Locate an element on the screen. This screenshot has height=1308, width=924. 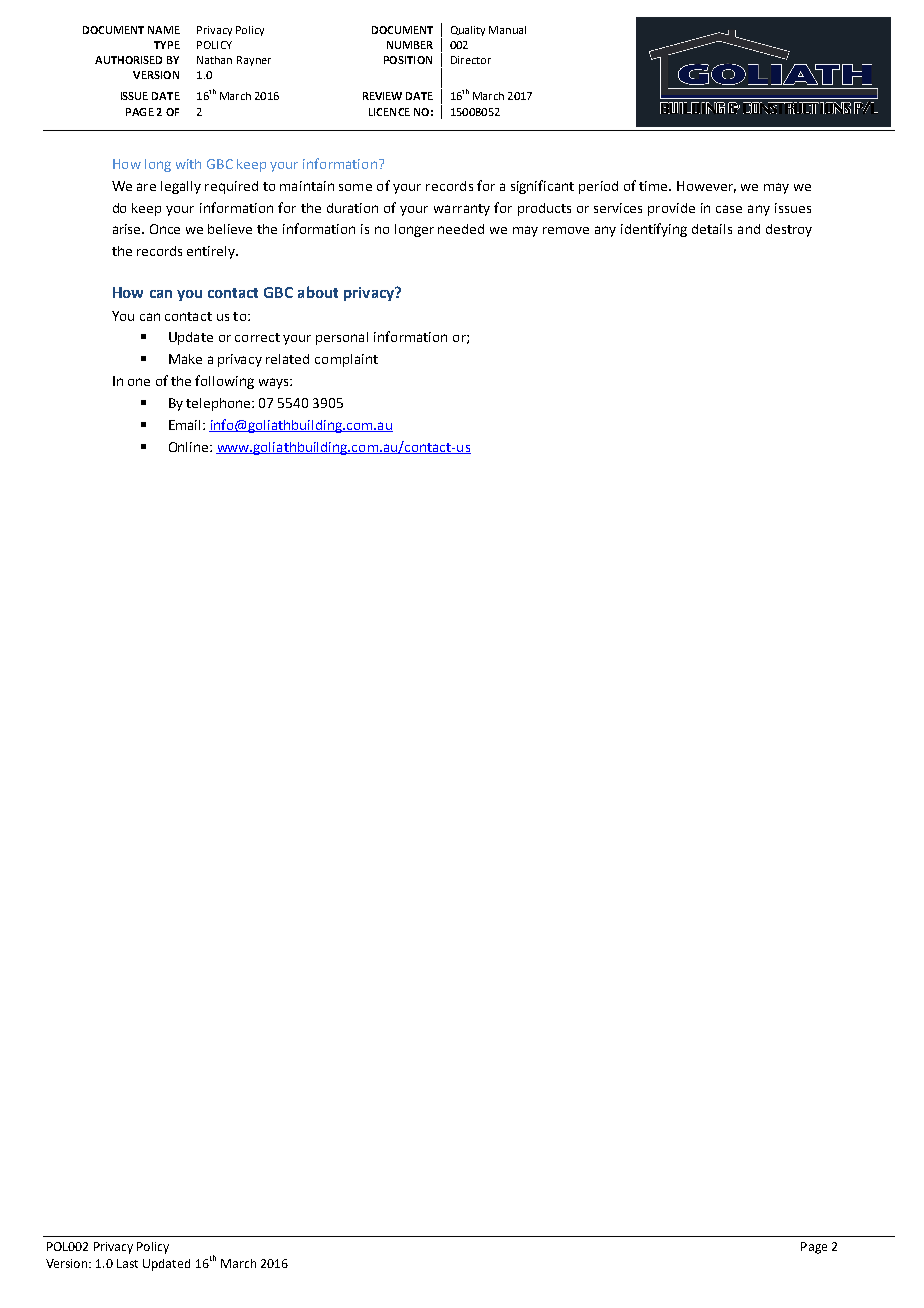
complaint is located at coordinates (346, 360).
